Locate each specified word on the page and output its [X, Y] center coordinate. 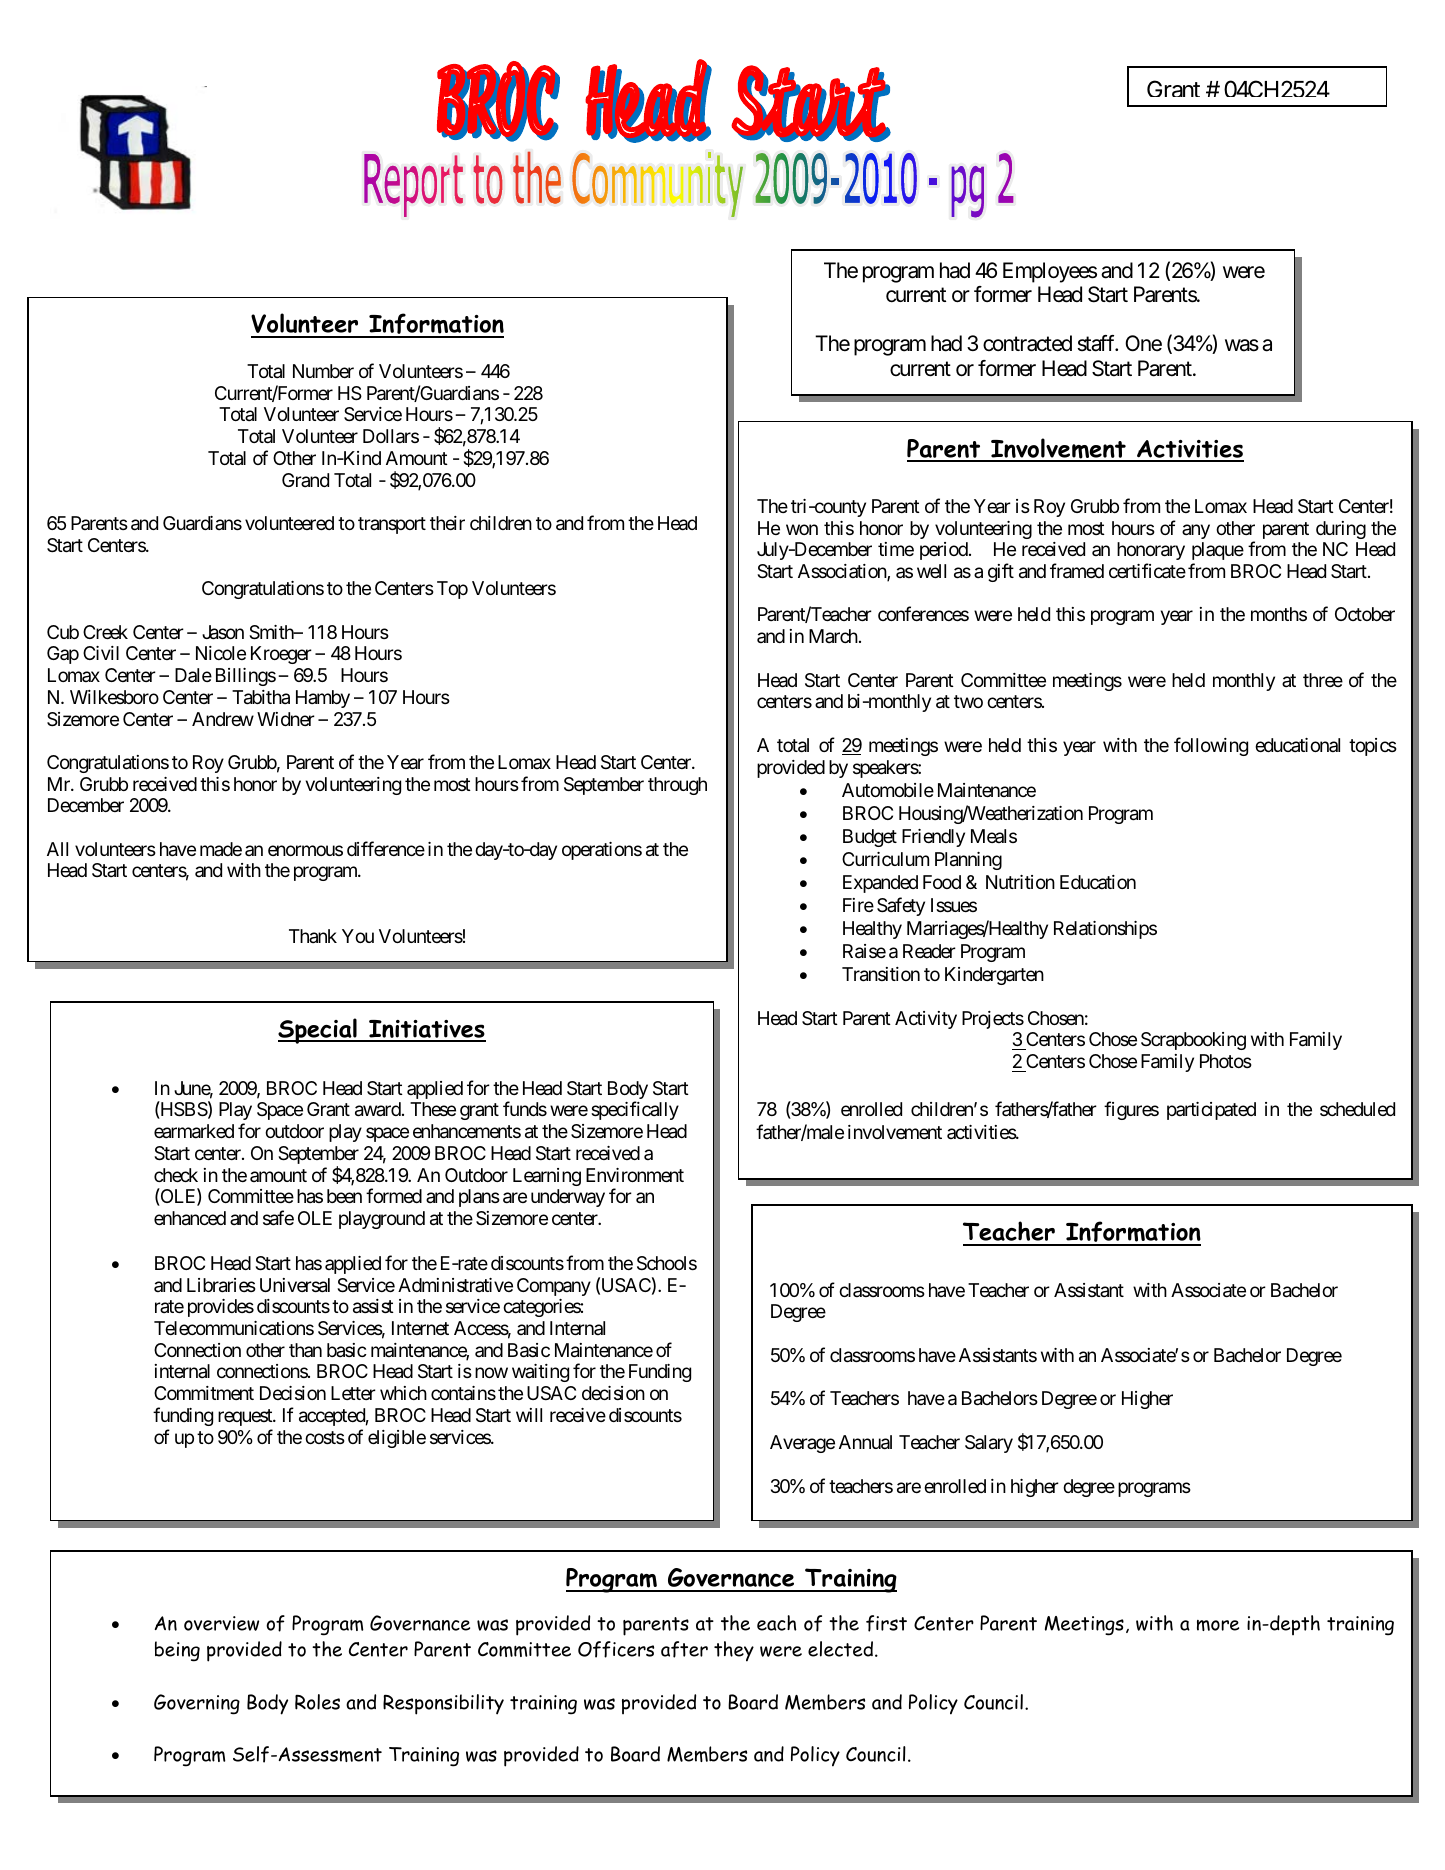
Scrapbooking [1193, 1041]
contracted [1027, 343]
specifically [635, 1110]
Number [323, 371]
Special [318, 1031]
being [177, 1651]
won [802, 529]
